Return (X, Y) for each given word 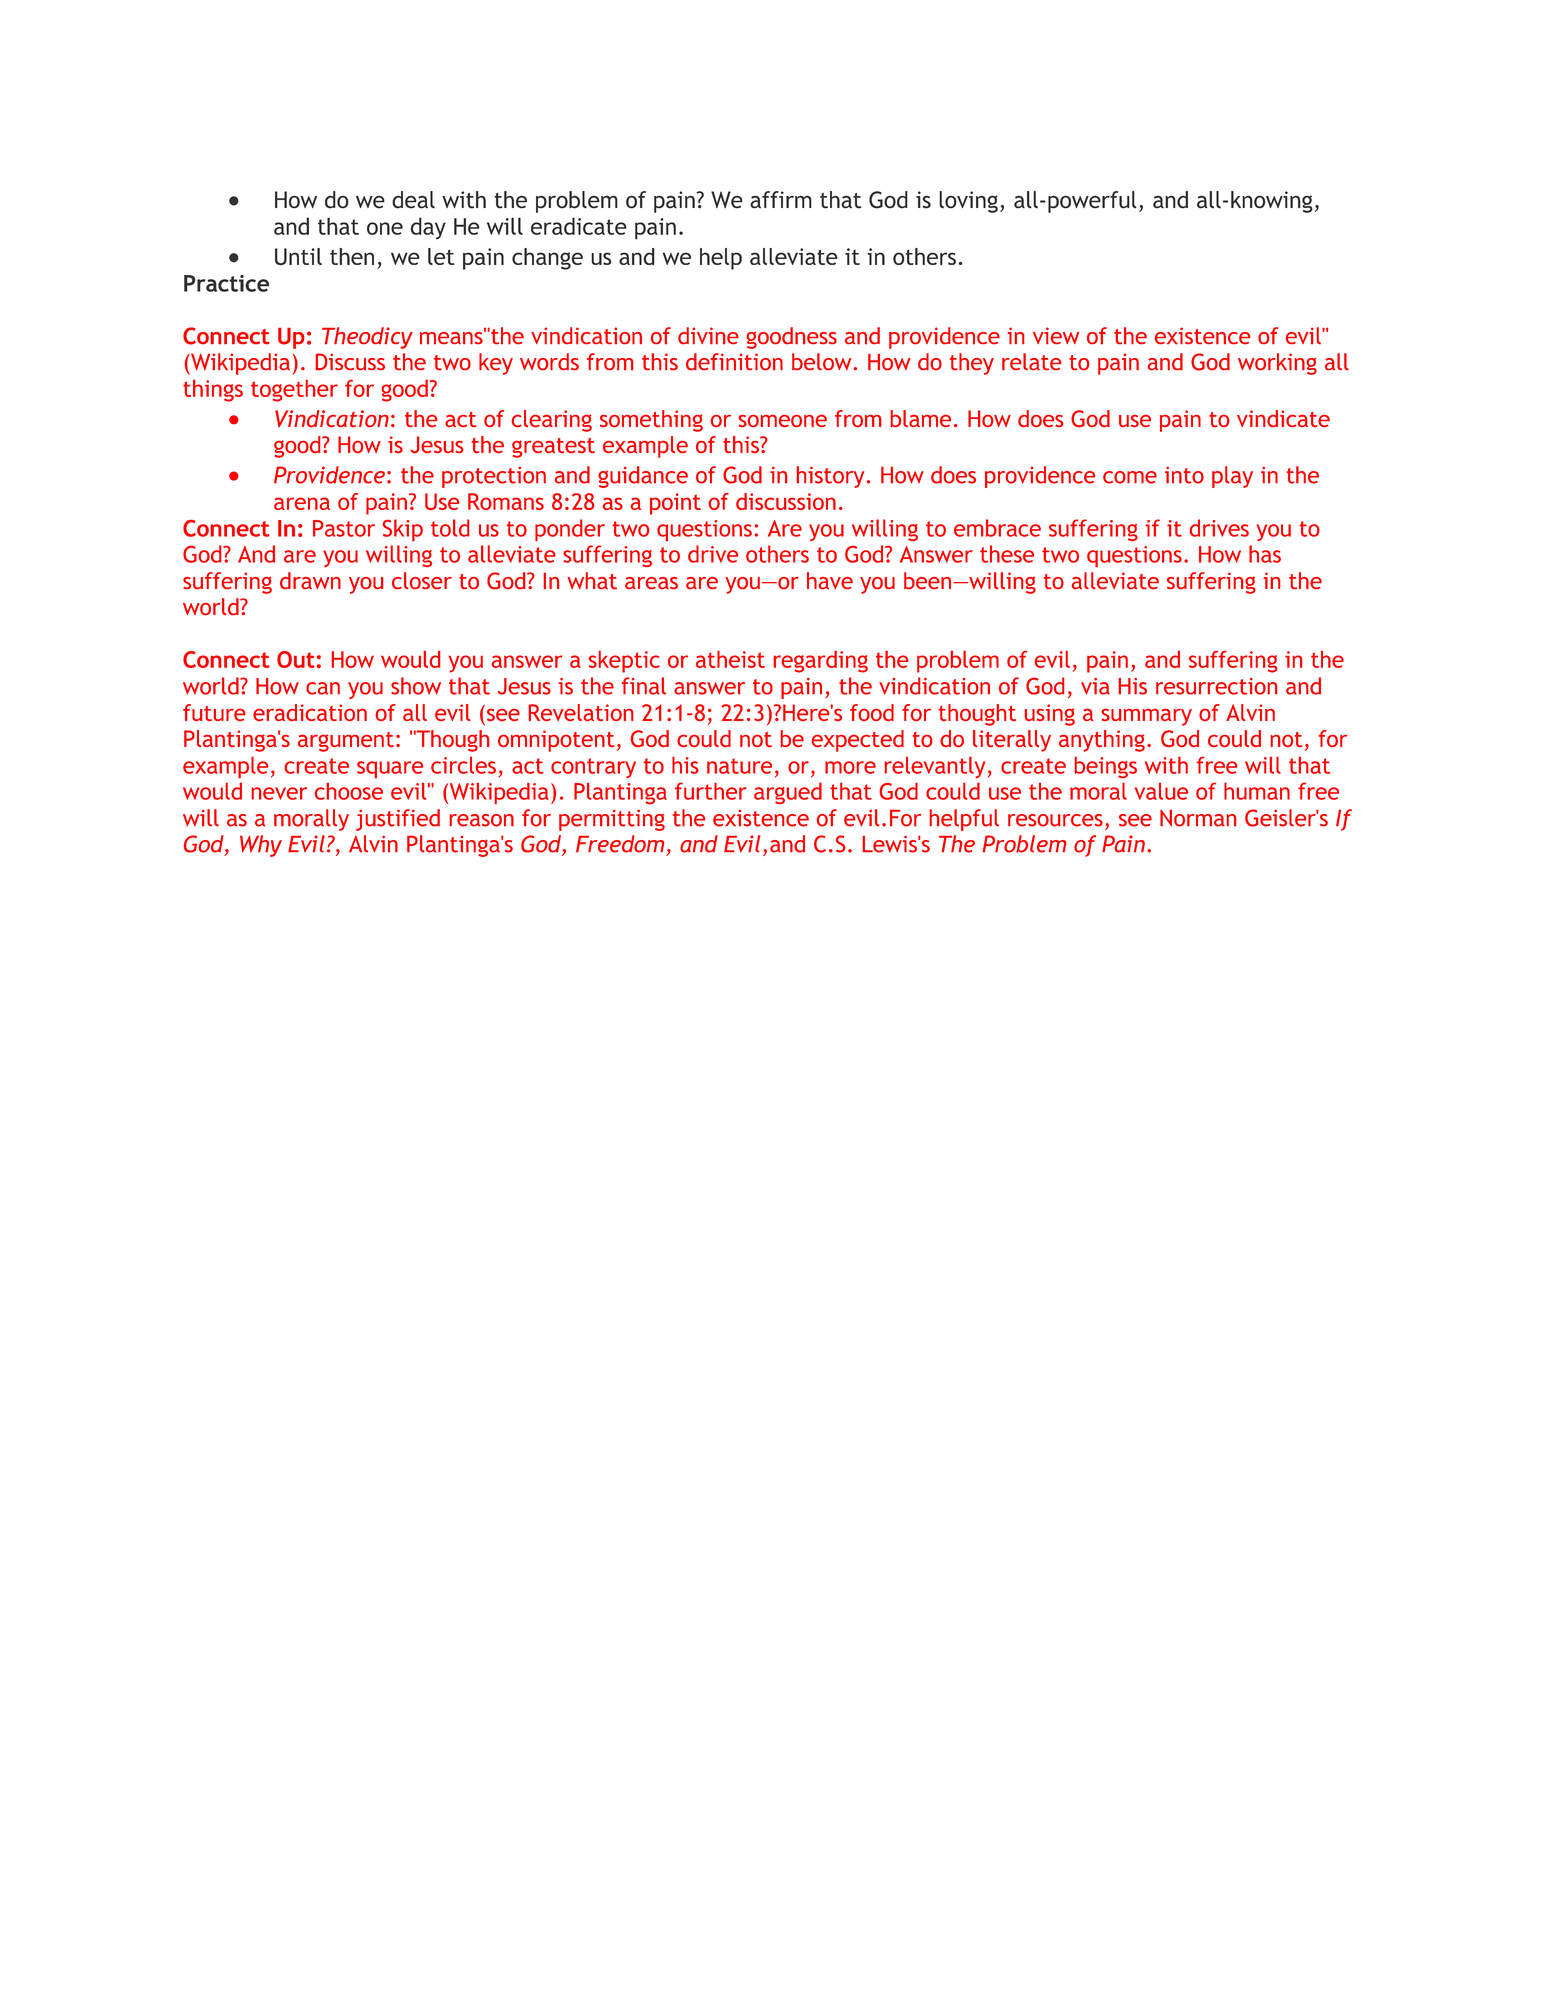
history (830, 477)
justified (398, 820)
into (1184, 475)
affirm (781, 200)
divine (708, 335)
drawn (310, 580)
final (644, 686)
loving (968, 202)
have (830, 580)
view (1056, 335)
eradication (310, 712)
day (428, 228)
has (1265, 554)
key (496, 364)
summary (1147, 717)
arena (302, 503)
